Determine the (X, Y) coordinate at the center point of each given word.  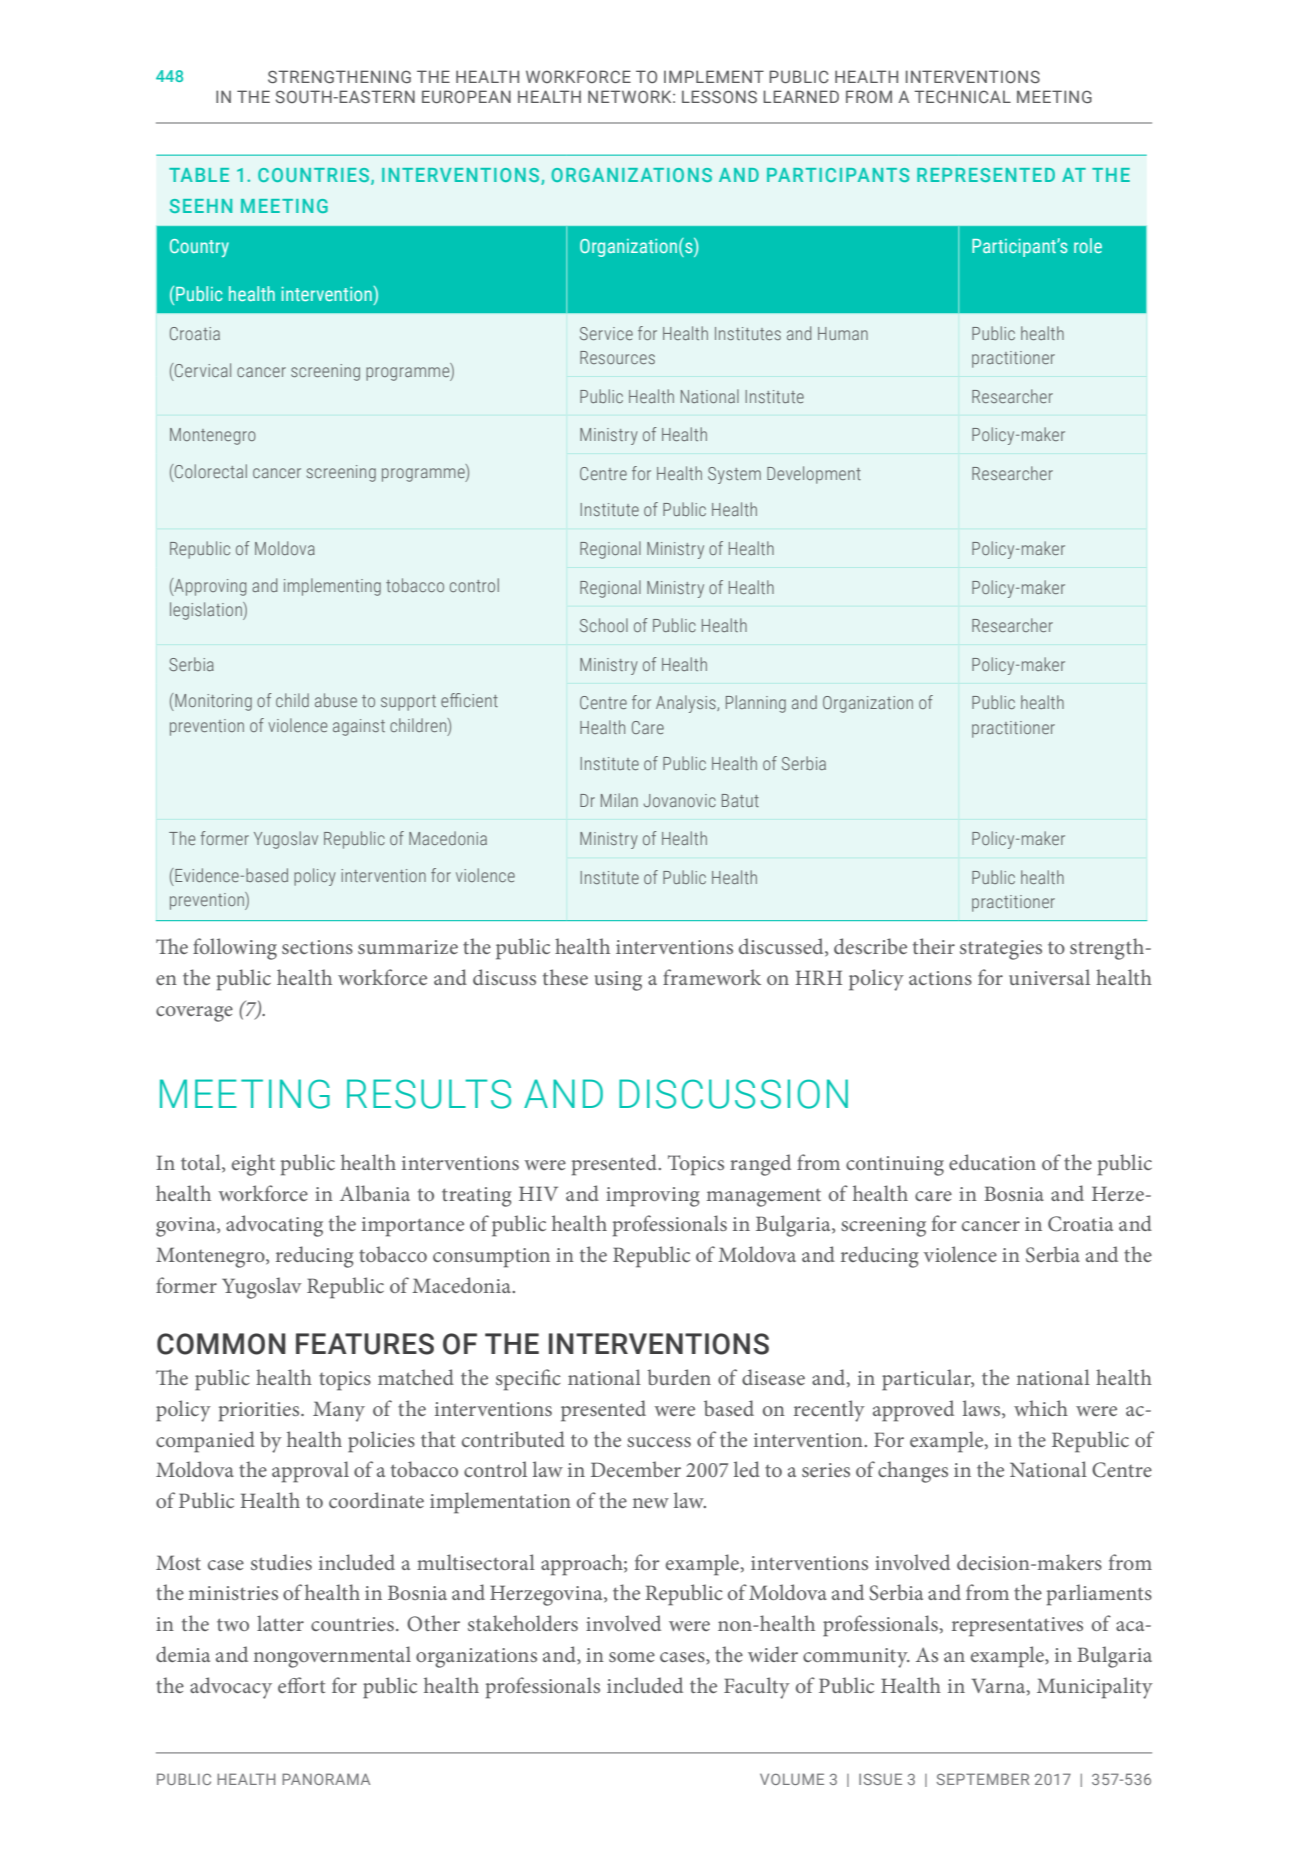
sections (317, 947)
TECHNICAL (962, 96)
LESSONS (719, 96)
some (632, 1657)
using (618, 981)
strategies (1001, 950)
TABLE (199, 175)
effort (301, 1685)
